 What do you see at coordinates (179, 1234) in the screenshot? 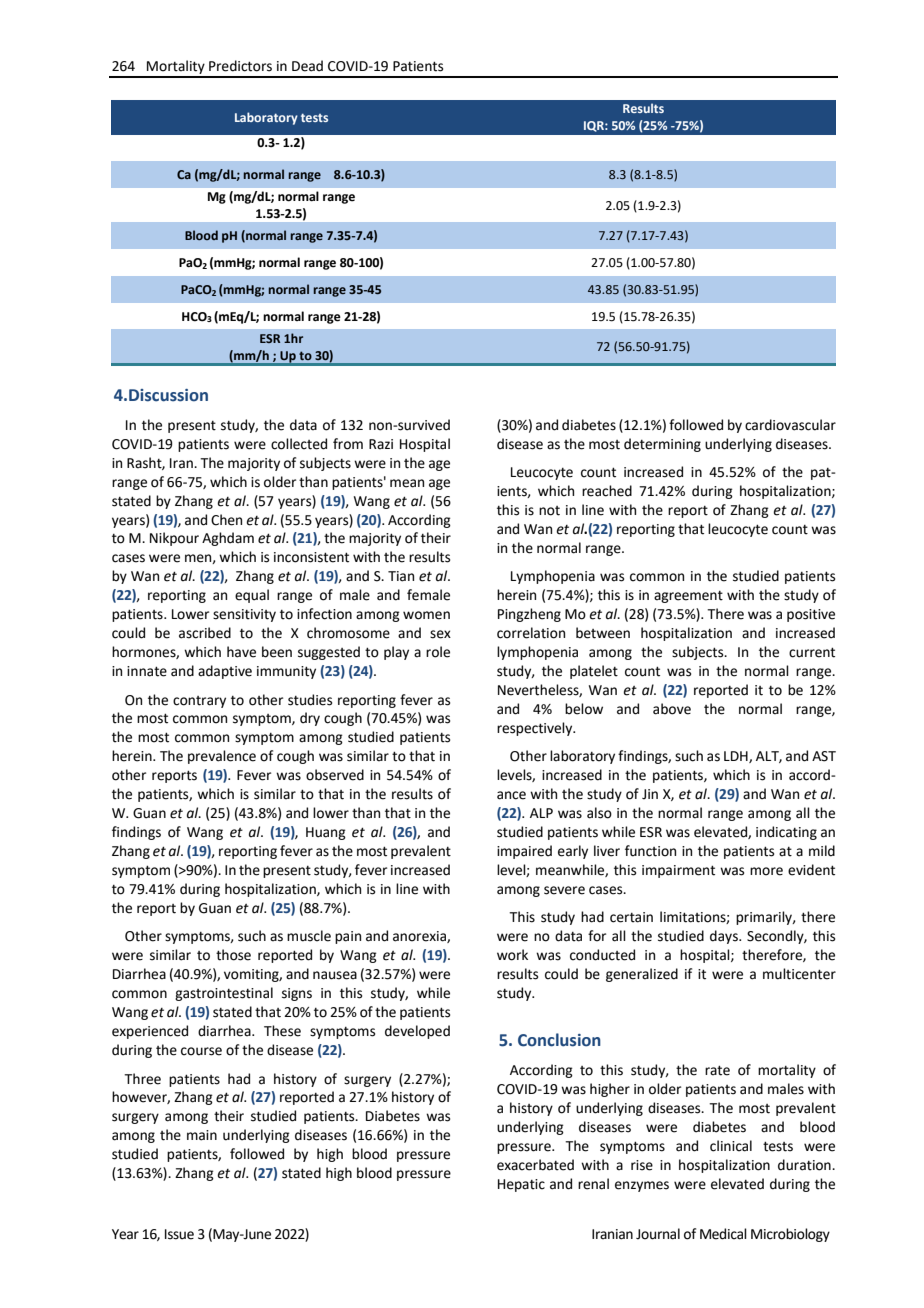
I see `Issue` at bounding box center [179, 1234].
